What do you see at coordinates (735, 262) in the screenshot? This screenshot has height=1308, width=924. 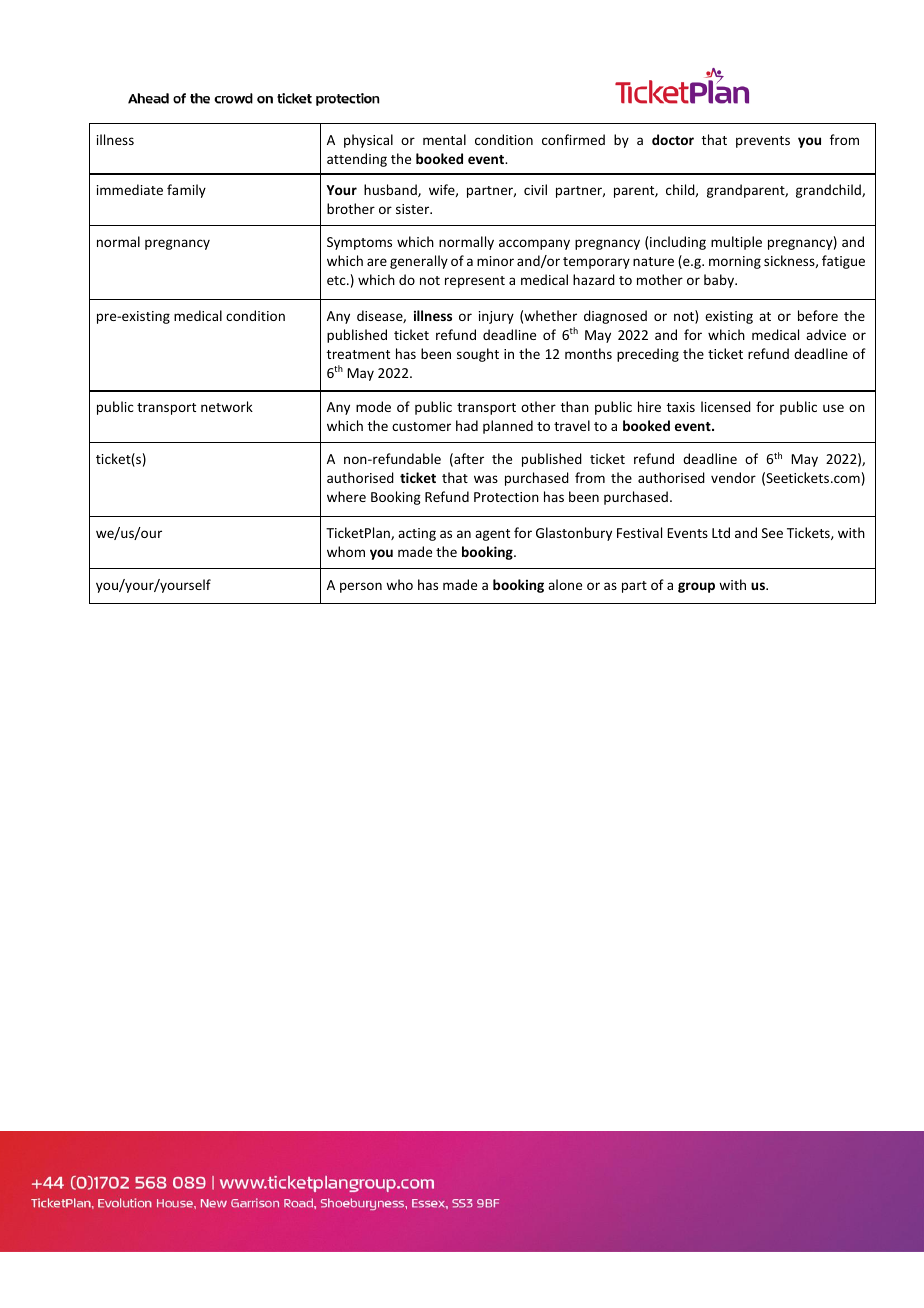 I see `morning` at bounding box center [735, 262].
